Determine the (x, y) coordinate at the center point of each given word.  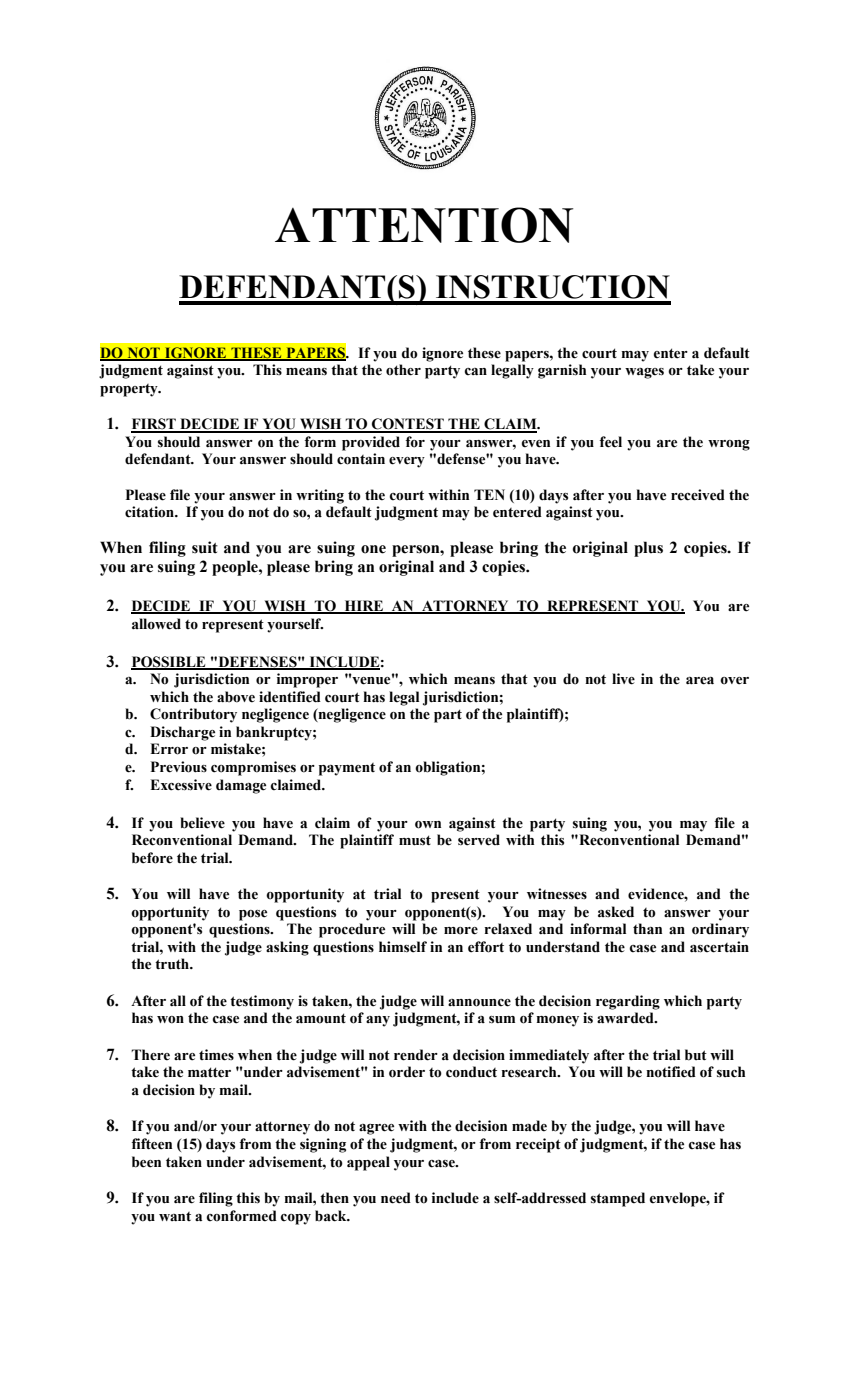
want (175, 1216)
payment (347, 769)
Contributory (193, 715)
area (700, 681)
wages (644, 373)
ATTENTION (424, 225)
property (130, 390)
